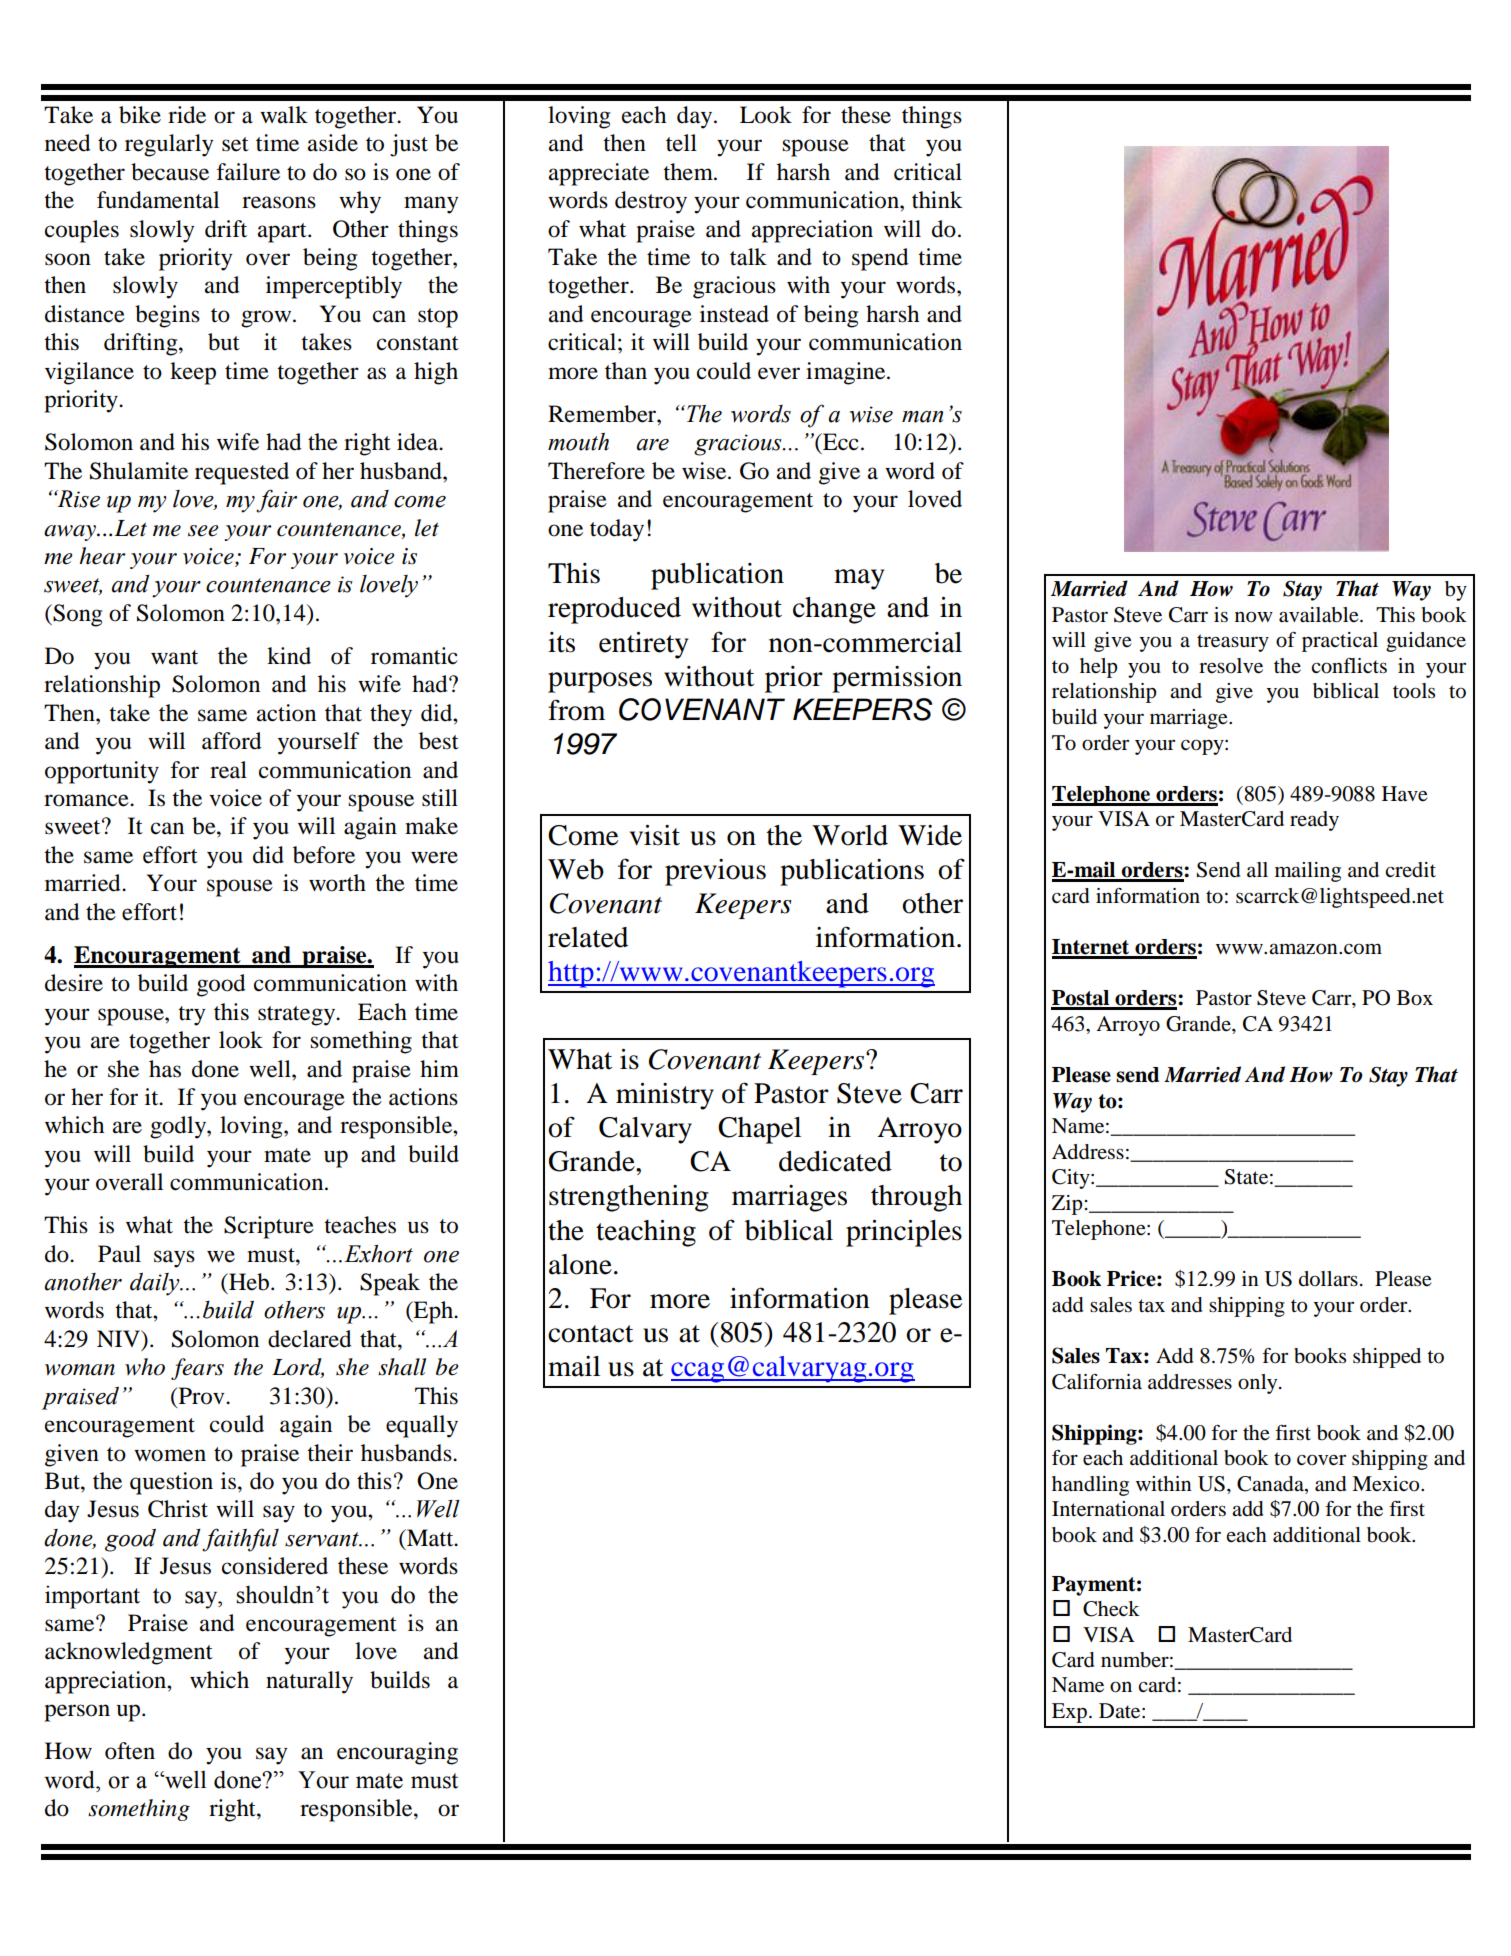  Describe the element at coordinates (337, 883) in the page. I see `worth` at that location.
